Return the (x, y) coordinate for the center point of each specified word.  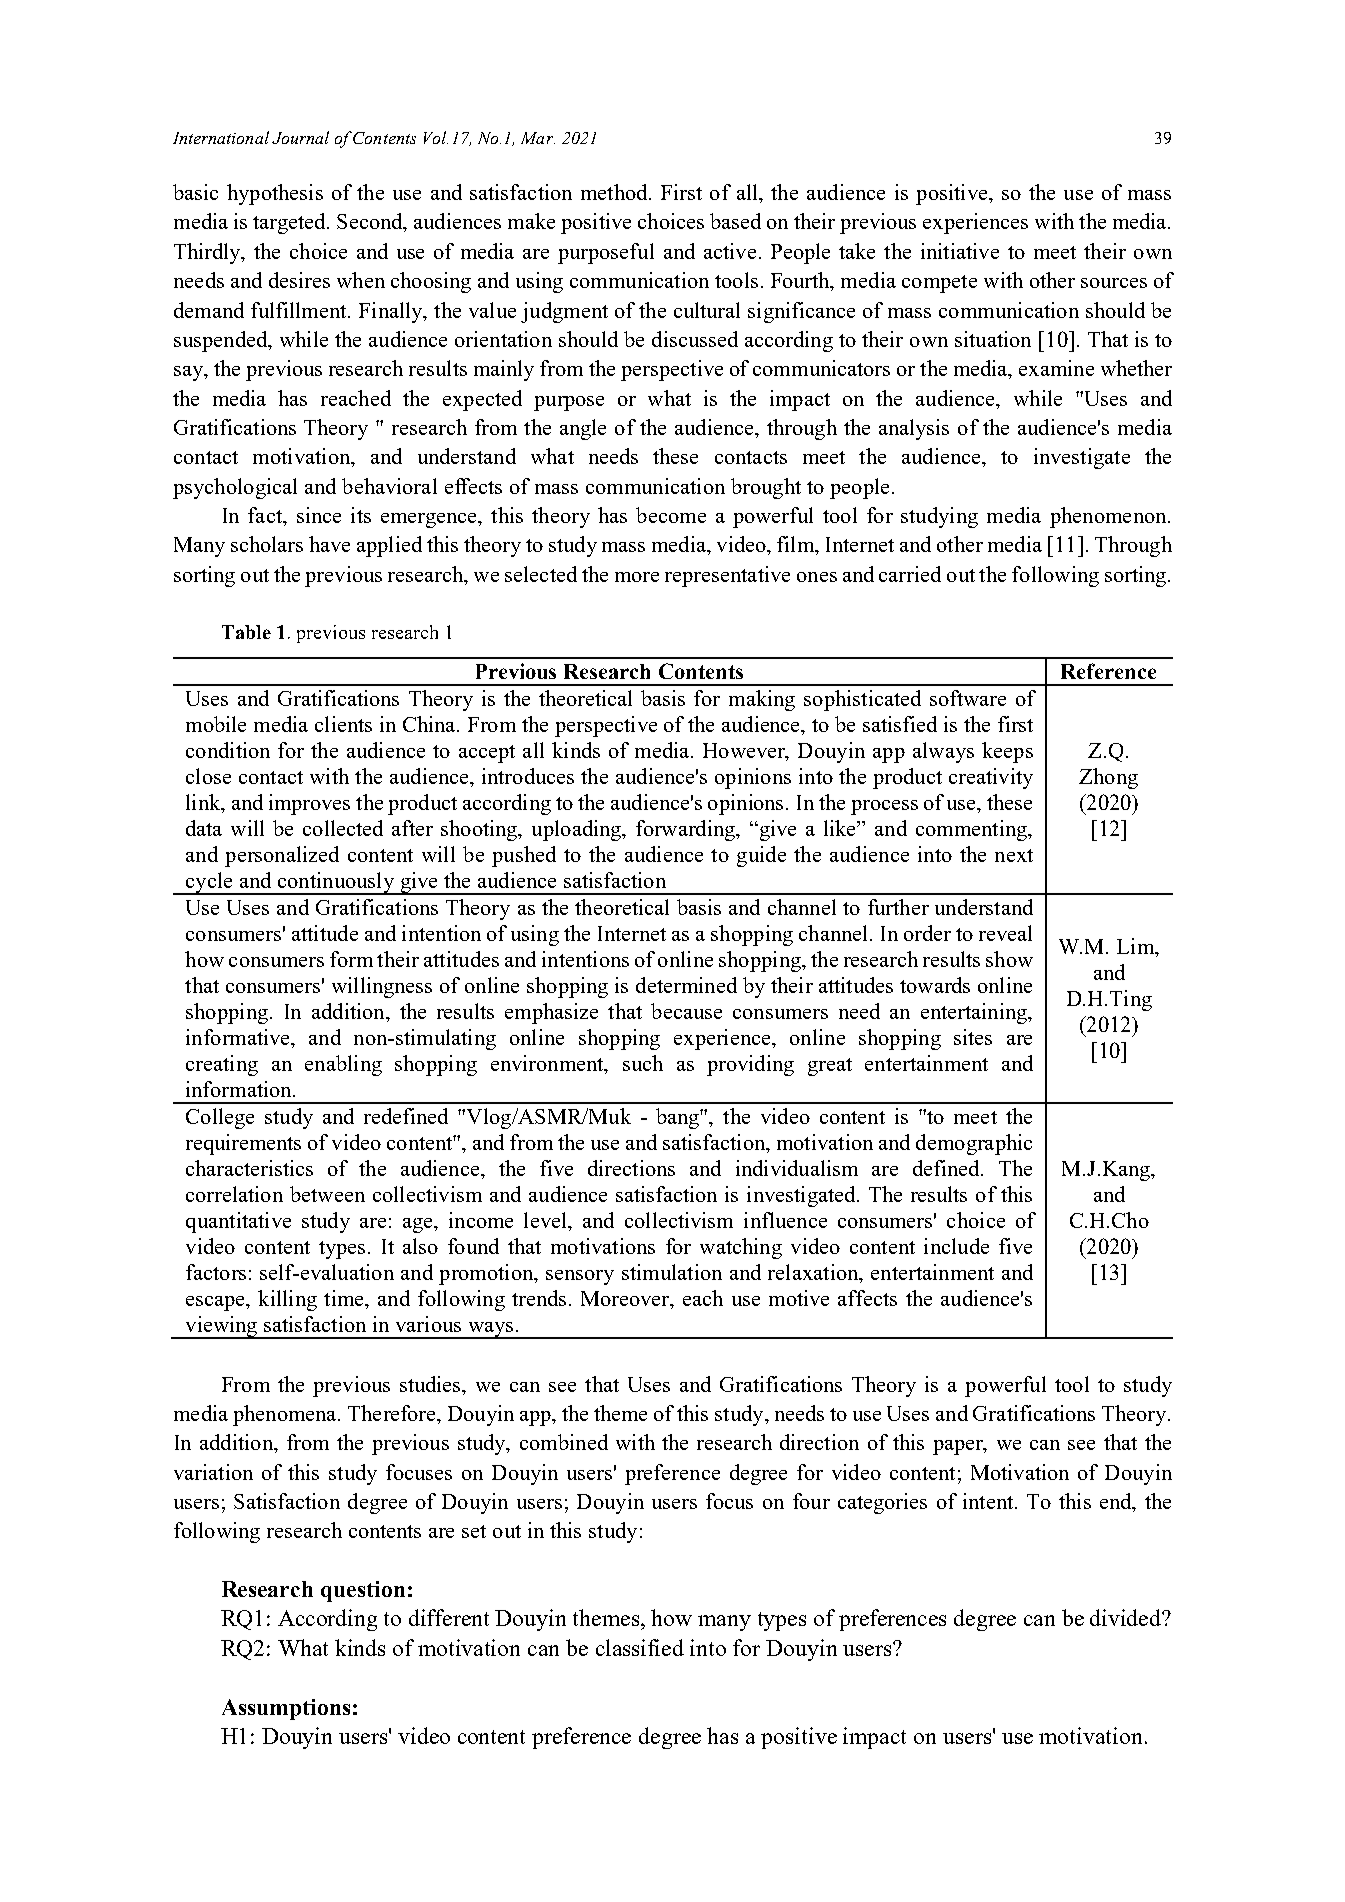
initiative (960, 251)
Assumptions (286, 1709)
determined (686, 985)
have (329, 544)
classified (640, 1647)
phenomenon (1109, 517)
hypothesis (275, 194)
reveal (1005, 933)
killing (287, 1300)
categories (882, 1503)
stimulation (672, 1272)
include (956, 1246)
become (671, 515)
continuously (335, 883)
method (615, 192)
